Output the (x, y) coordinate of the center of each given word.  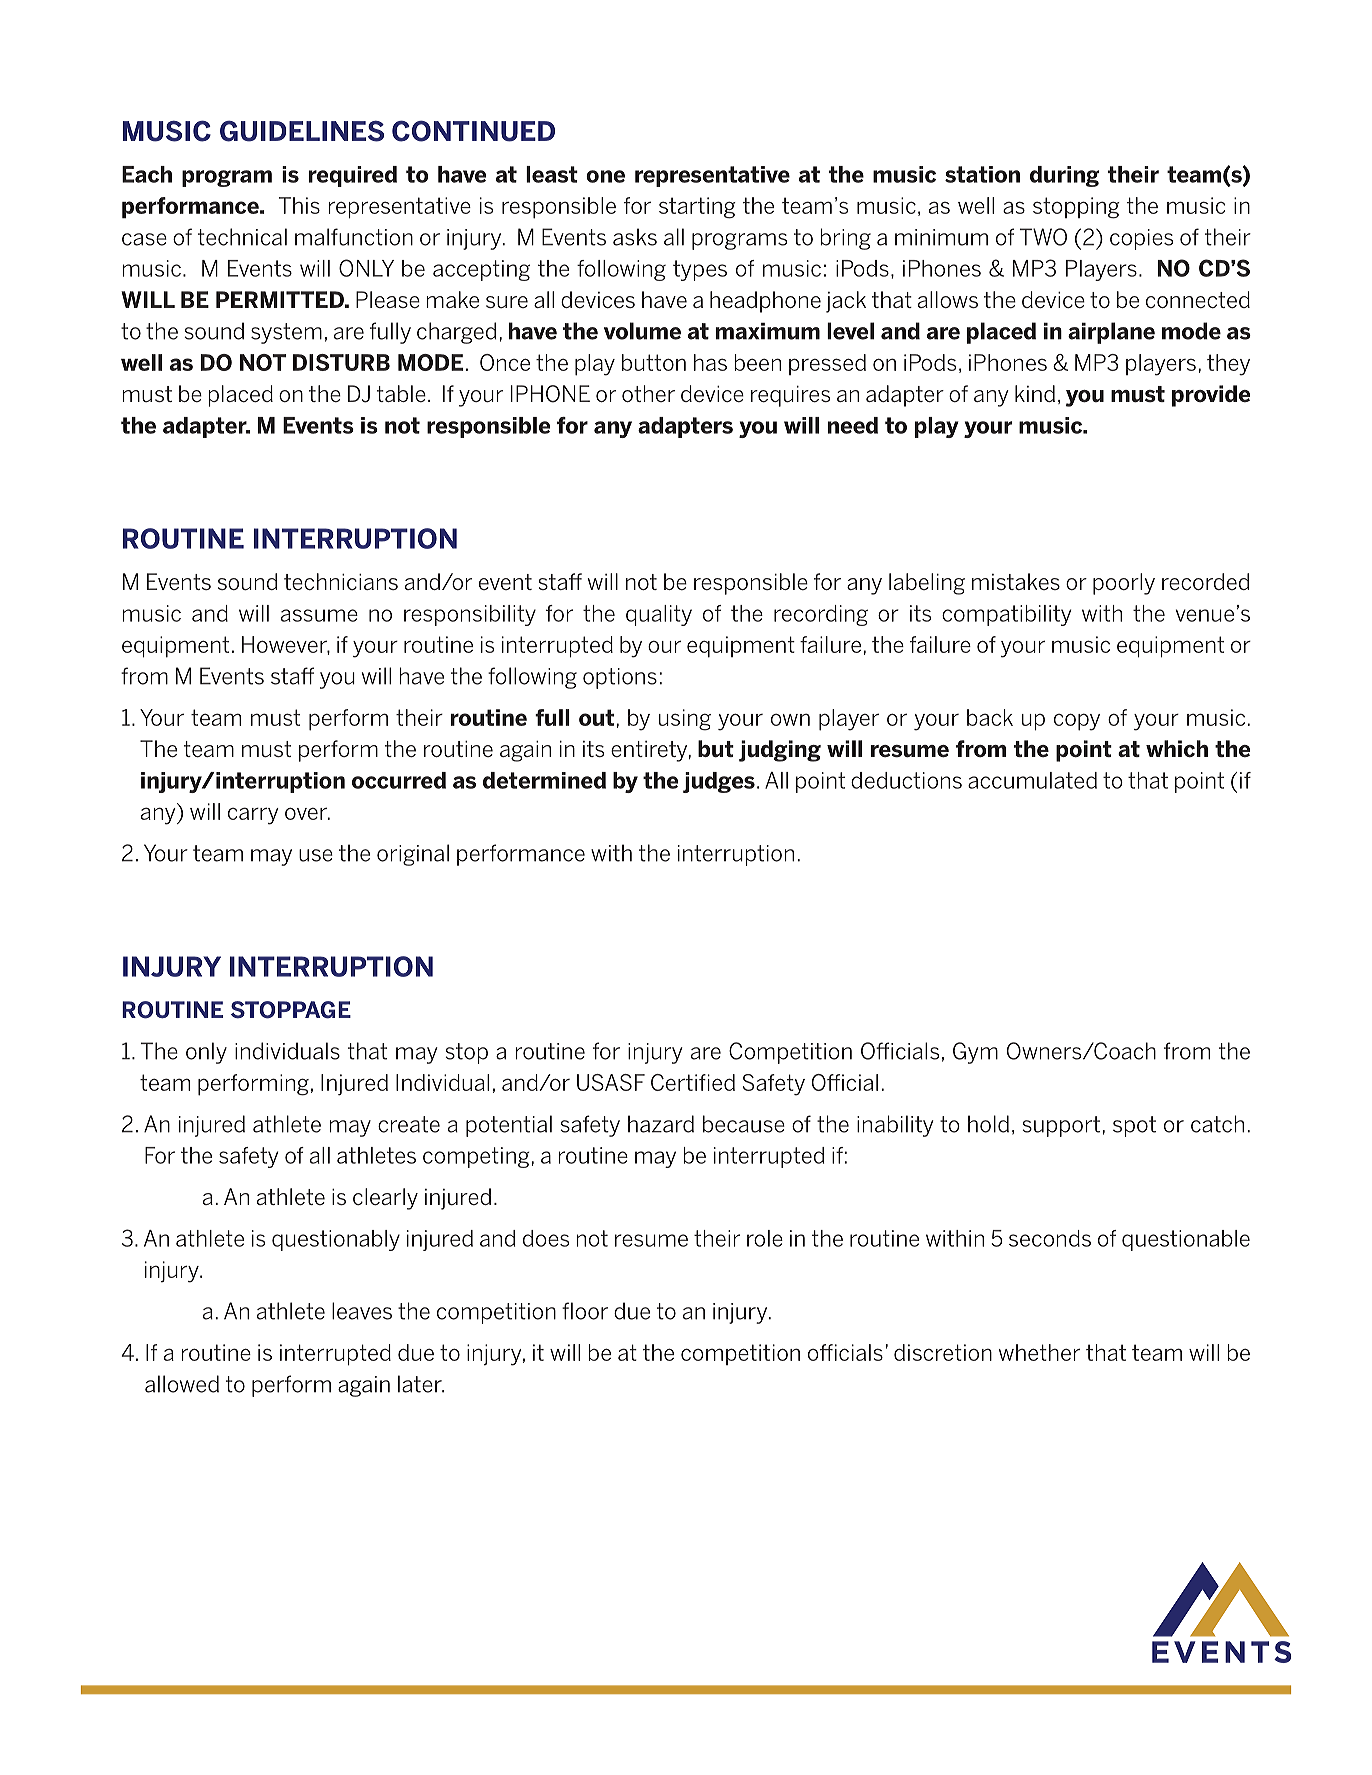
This (299, 205)
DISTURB (341, 362)
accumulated (1032, 780)
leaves (362, 1311)
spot (1134, 1126)
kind (1035, 393)
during (1064, 176)
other (648, 393)
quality (659, 615)
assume (319, 615)
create (409, 1124)
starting (697, 208)
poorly (1124, 584)
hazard (661, 1124)
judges (719, 782)
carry (253, 816)
